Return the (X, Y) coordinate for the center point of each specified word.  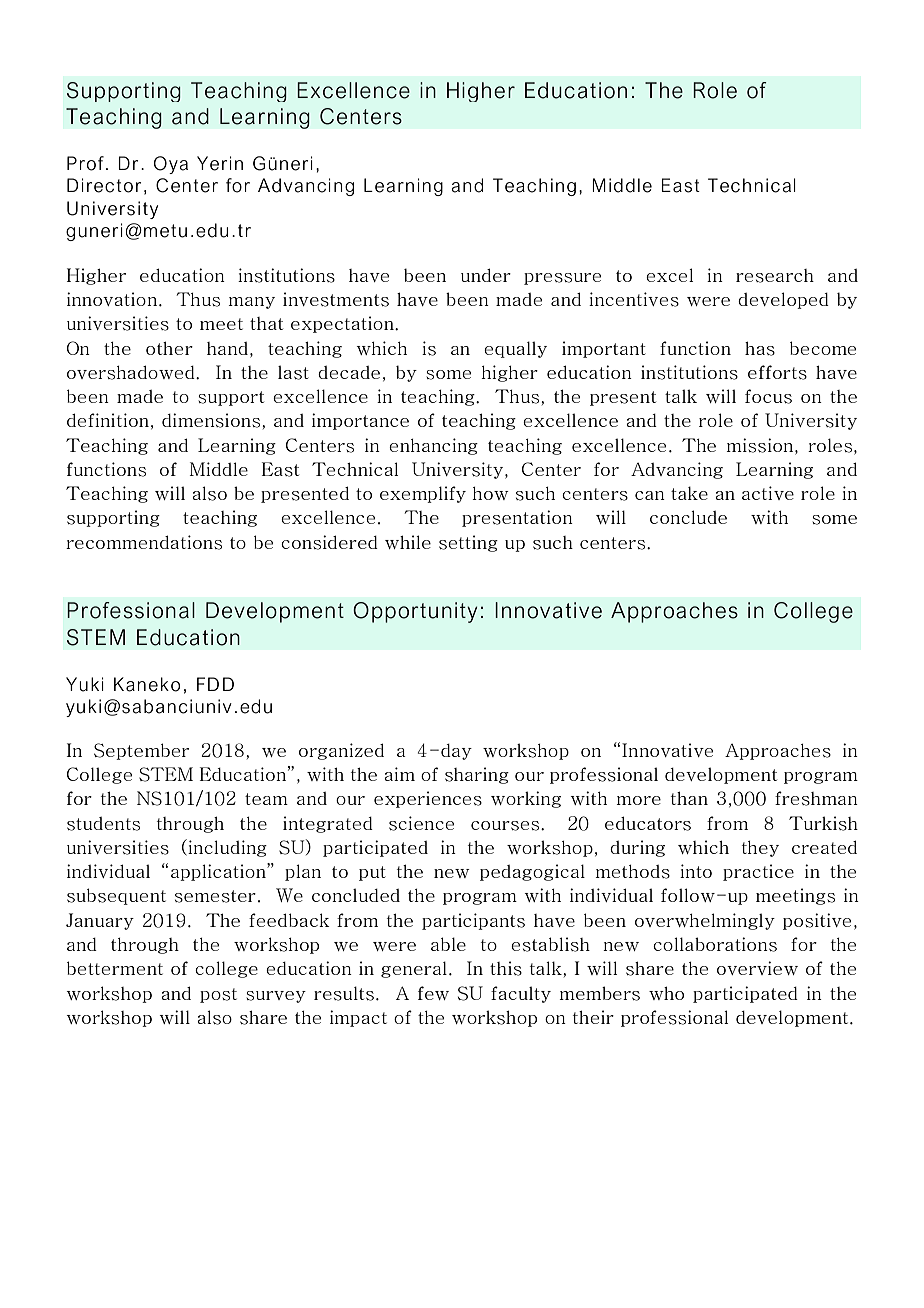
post (218, 995)
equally (515, 349)
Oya (171, 165)
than (689, 798)
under (486, 275)
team (266, 799)
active (768, 493)
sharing (477, 775)
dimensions (212, 420)
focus (768, 396)
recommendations (144, 542)
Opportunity (415, 612)
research (775, 276)
